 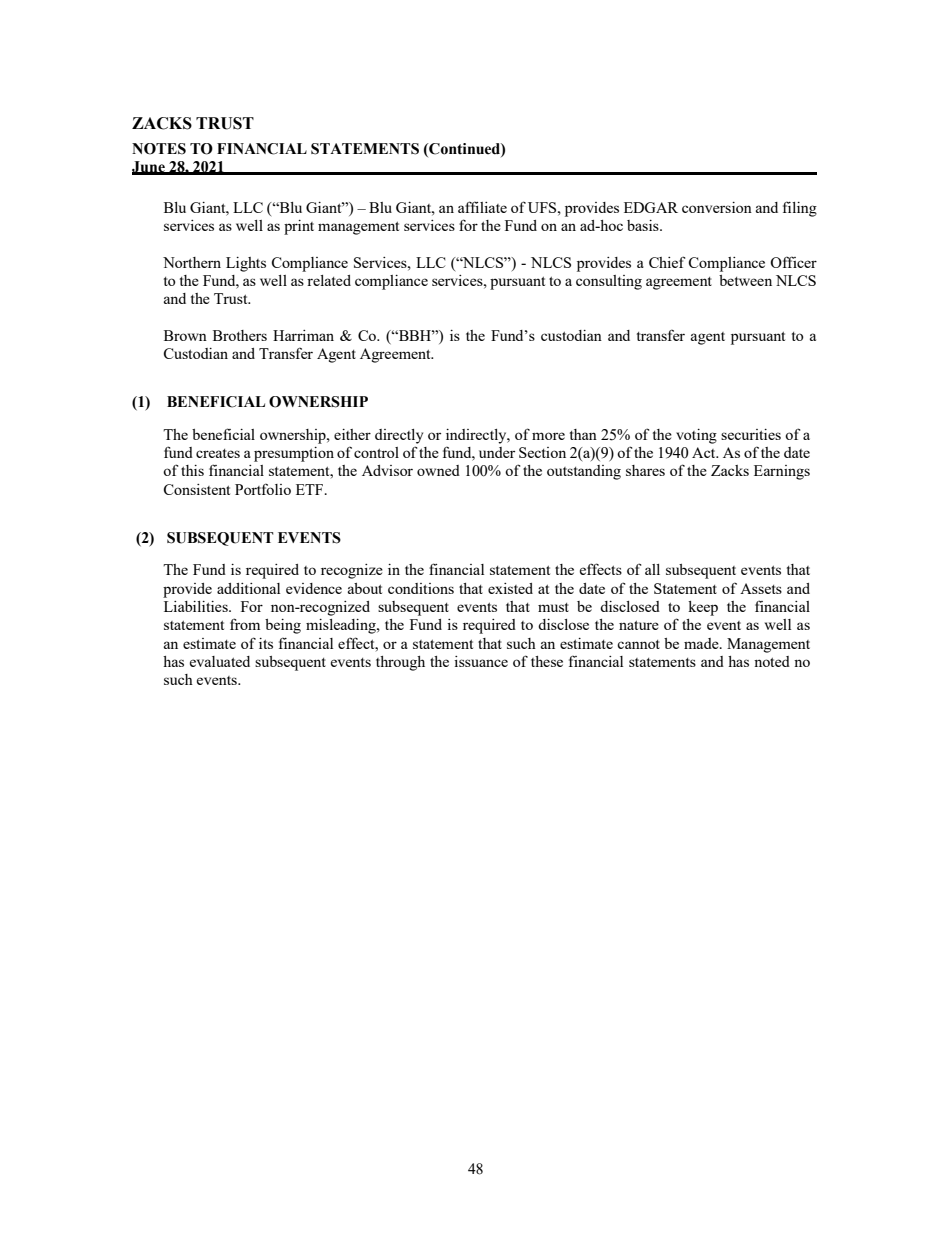 I want to click on NOTES, so click(x=159, y=149).
